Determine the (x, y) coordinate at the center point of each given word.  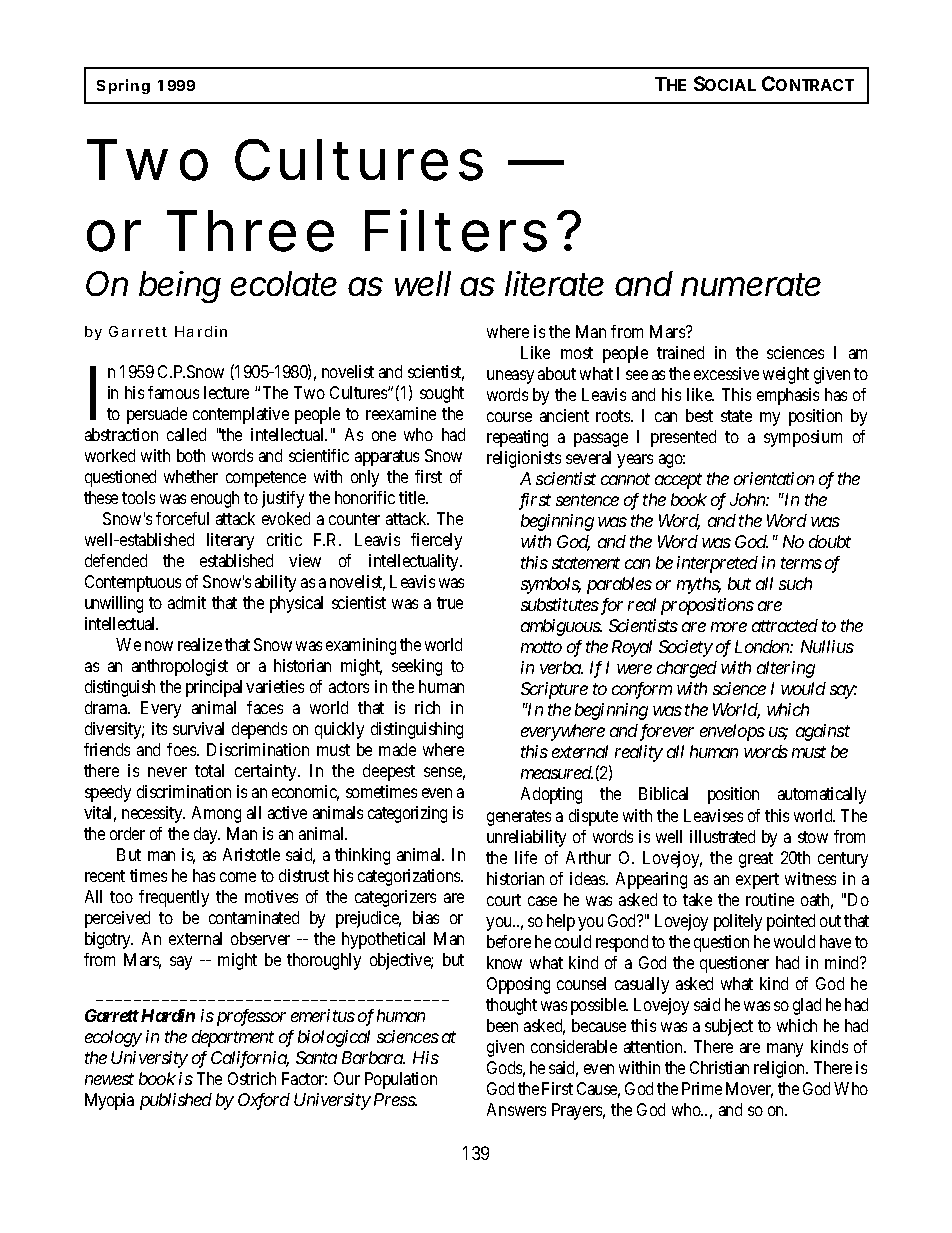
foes (182, 749)
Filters (456, 230)
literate (554, 283)
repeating (517, 438)
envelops (732, 732)
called (186, 434)
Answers (516, 1109)
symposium (803, 438)
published (176, 1101)
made (397, 749)
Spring (123, 86)
